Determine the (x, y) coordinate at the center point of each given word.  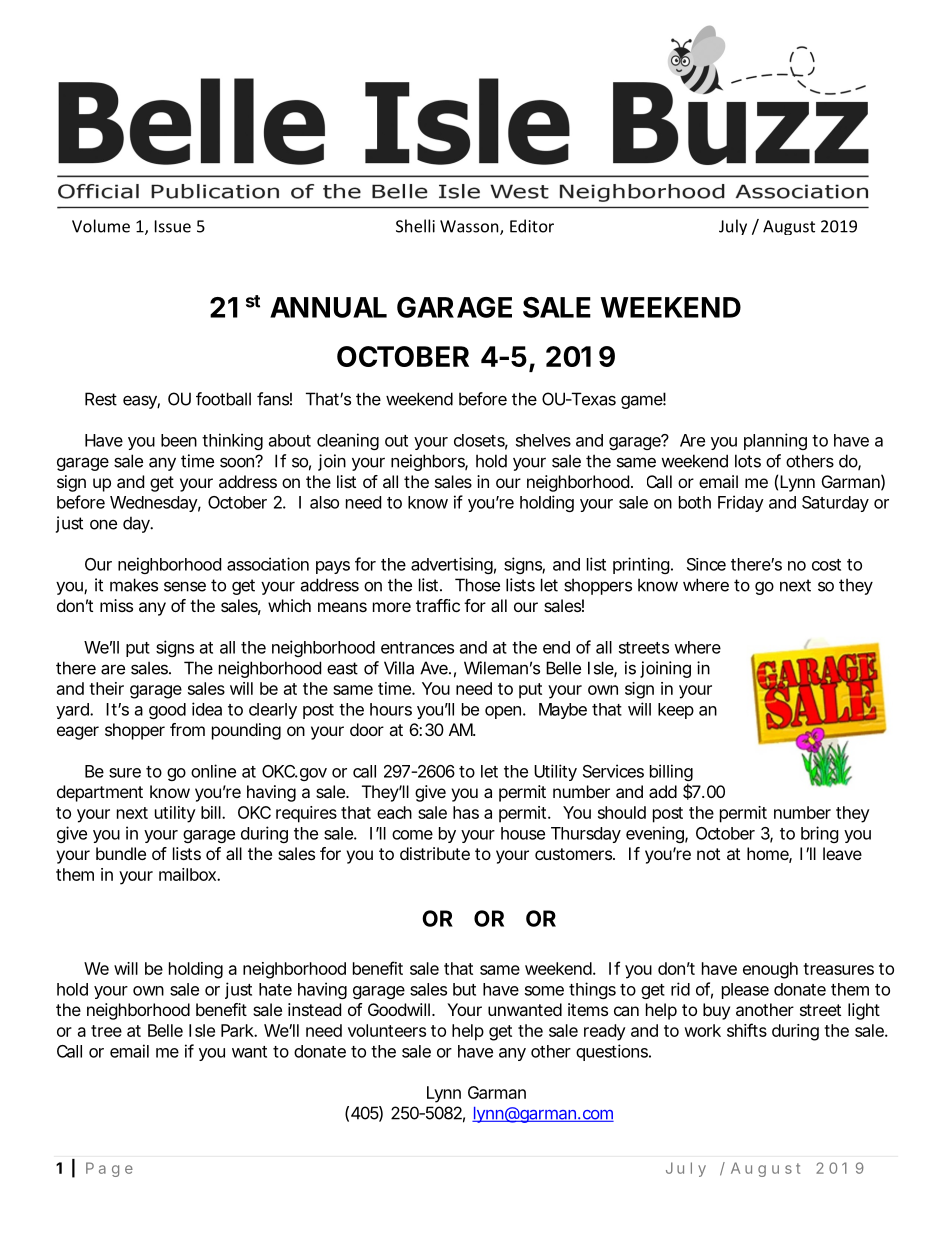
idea (207, 709)
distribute (435, 853)
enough (770, 970)
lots (748, 461)
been (179, 440)
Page (109, 1169)
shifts (747, 1030)
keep (676, 711)
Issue (173, 226)
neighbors (429, 462)
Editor (532, 226)
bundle (121, 853)
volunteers (387, 1030)
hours (391, 709)
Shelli (415, 226)
